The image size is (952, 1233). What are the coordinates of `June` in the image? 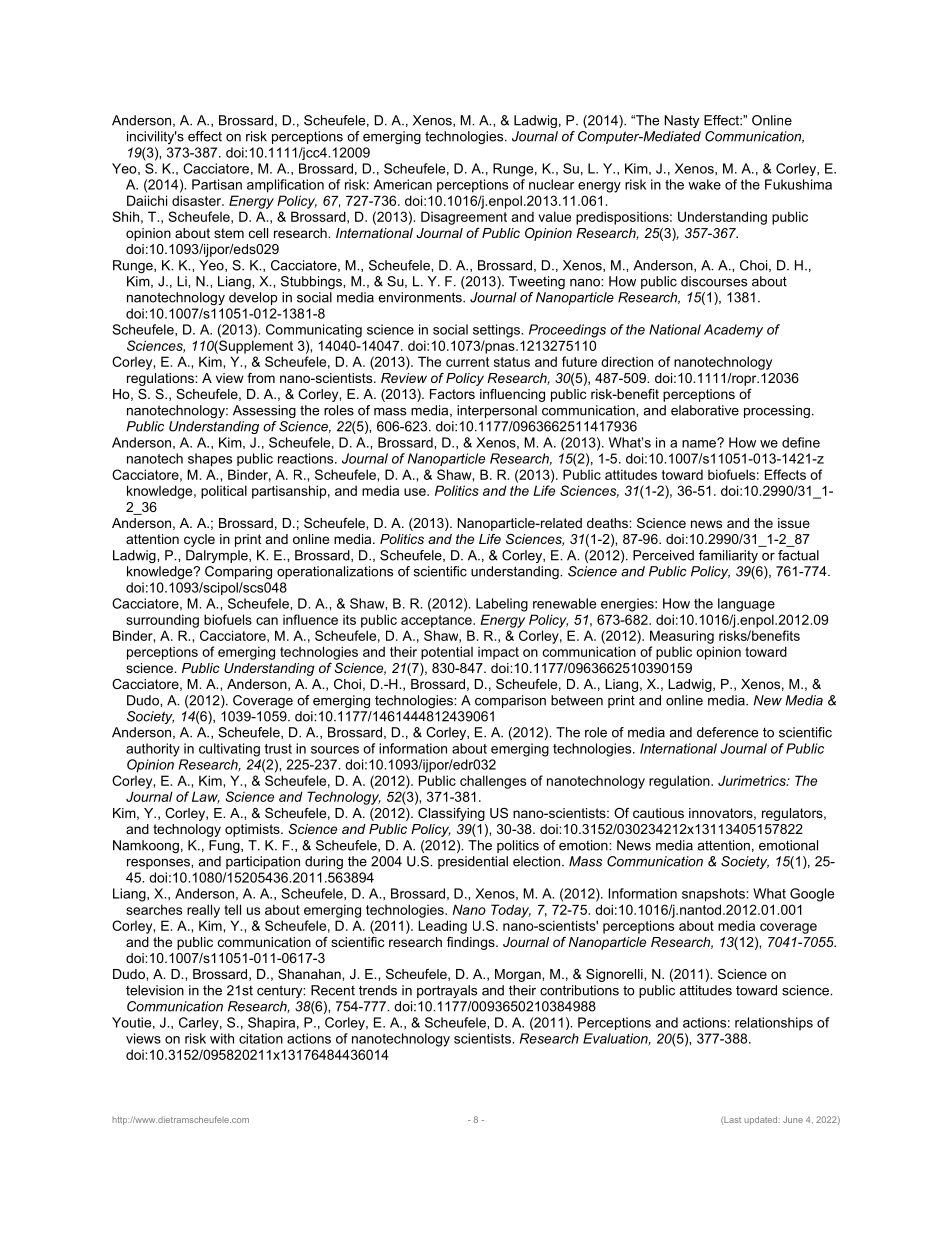 It's located at (793, 1119).
